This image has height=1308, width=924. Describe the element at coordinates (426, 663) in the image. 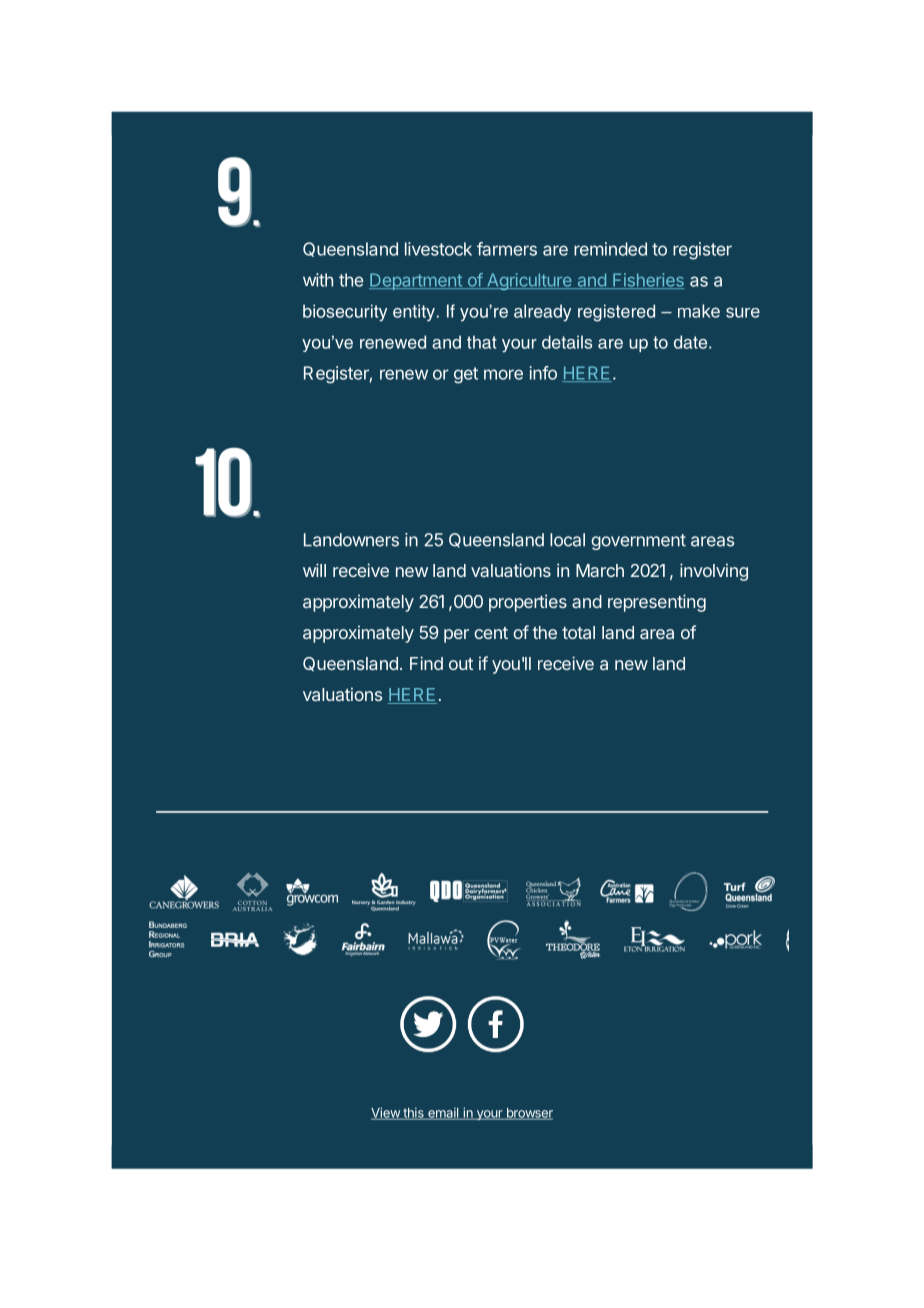

I see `Find` at that location.
